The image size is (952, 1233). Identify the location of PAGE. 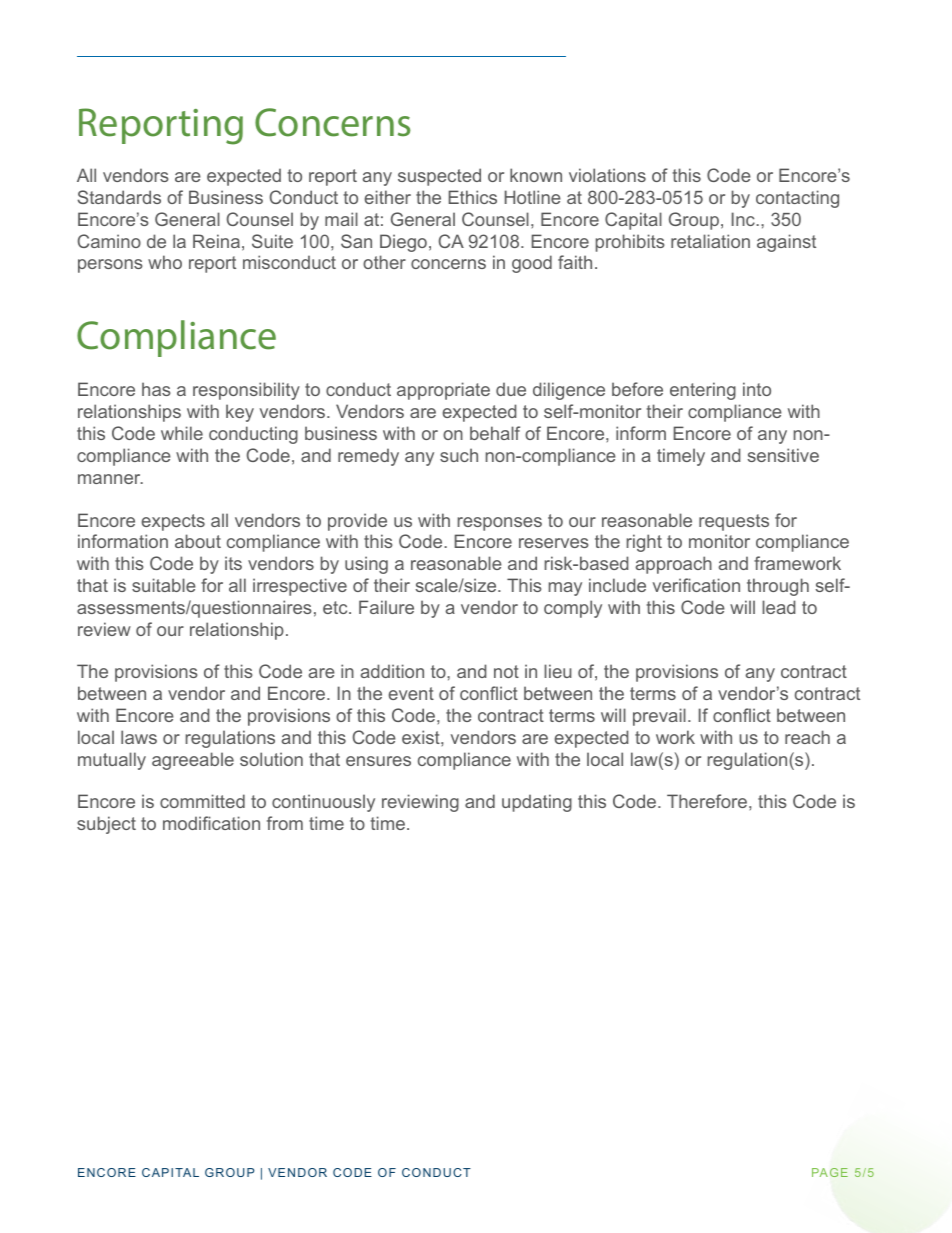
(830, 1172).
